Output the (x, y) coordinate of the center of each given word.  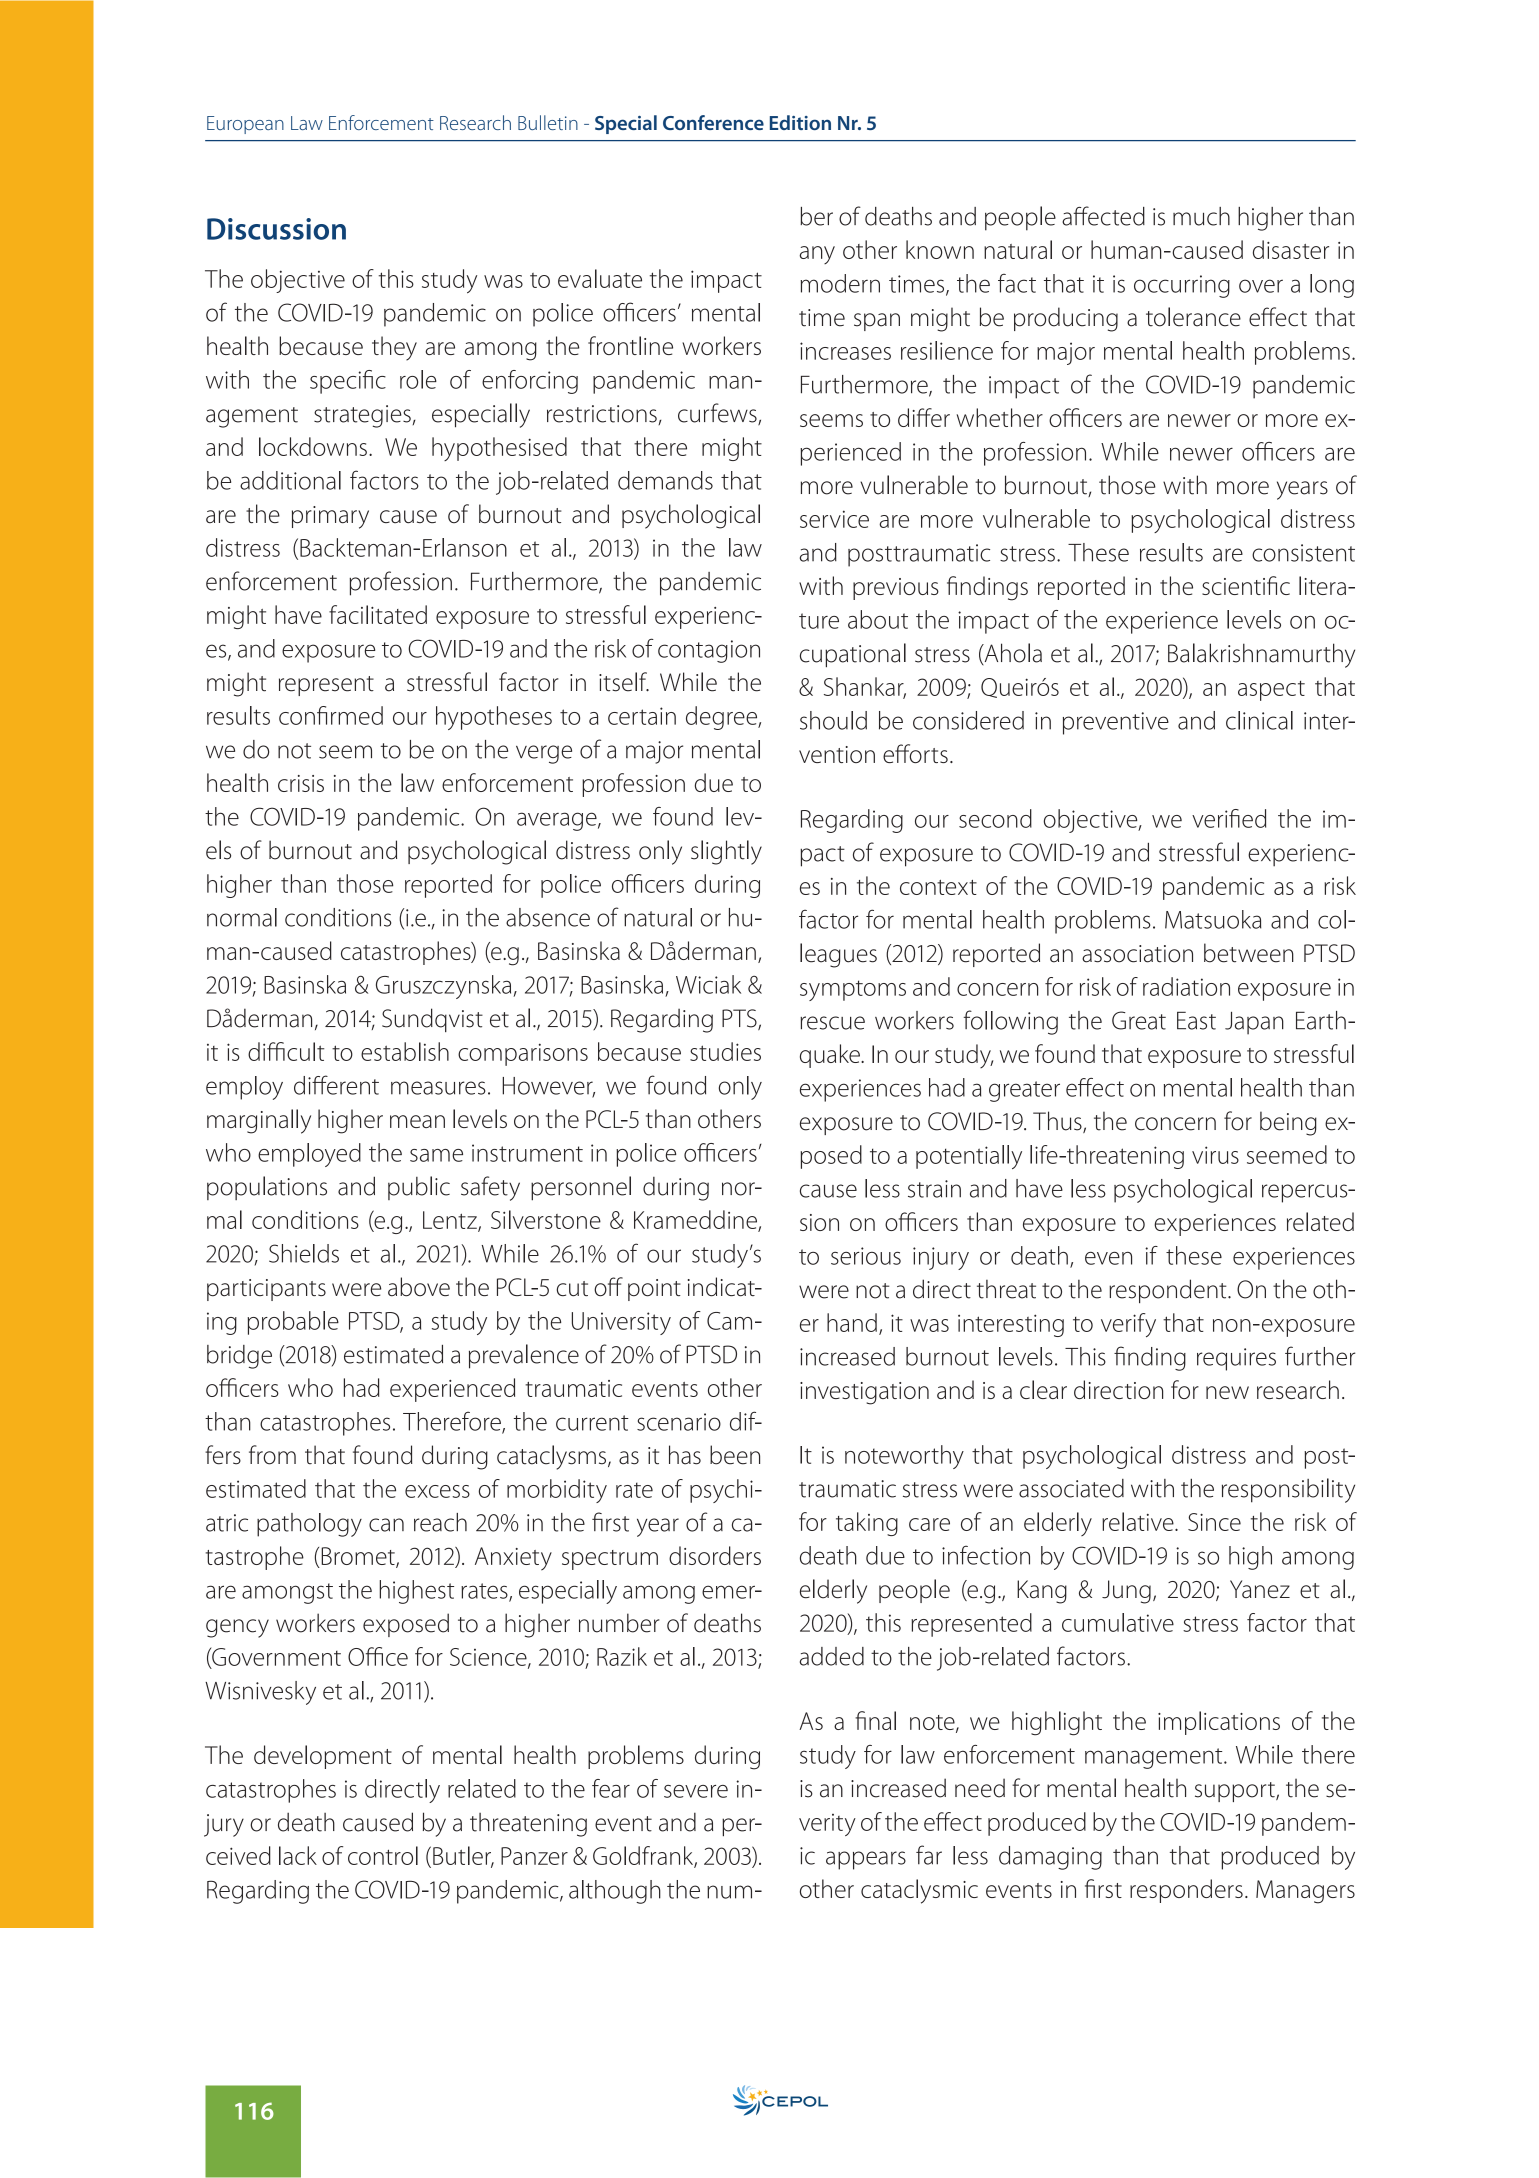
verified (1229, 818)
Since (1214, 1522)
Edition (800, 122)
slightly (726, 852)
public (419, 1188)
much (1201, 216)
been (735, 1455)
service (834, 519)
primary (330, 517)
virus (1215, 1155)
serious (866, 1256)
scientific (1246, 585)
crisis (301, 783)
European (245, 125)
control (383, 1855)
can (386, 1525)
